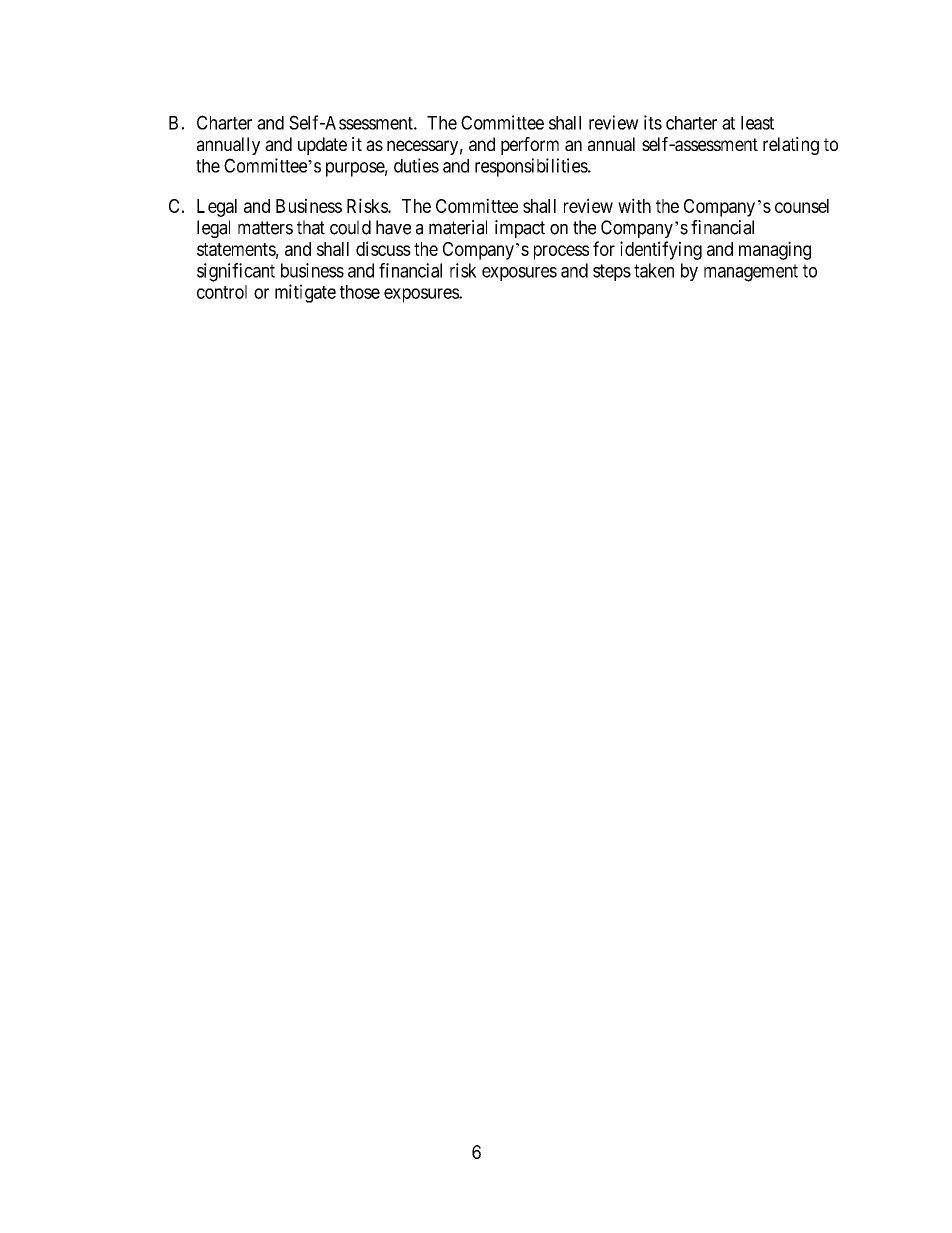 The image size is (952, 1233). What do you see at coordinates (520, 229) in the document?
I see `impact` at bounding box center [520, 229].
